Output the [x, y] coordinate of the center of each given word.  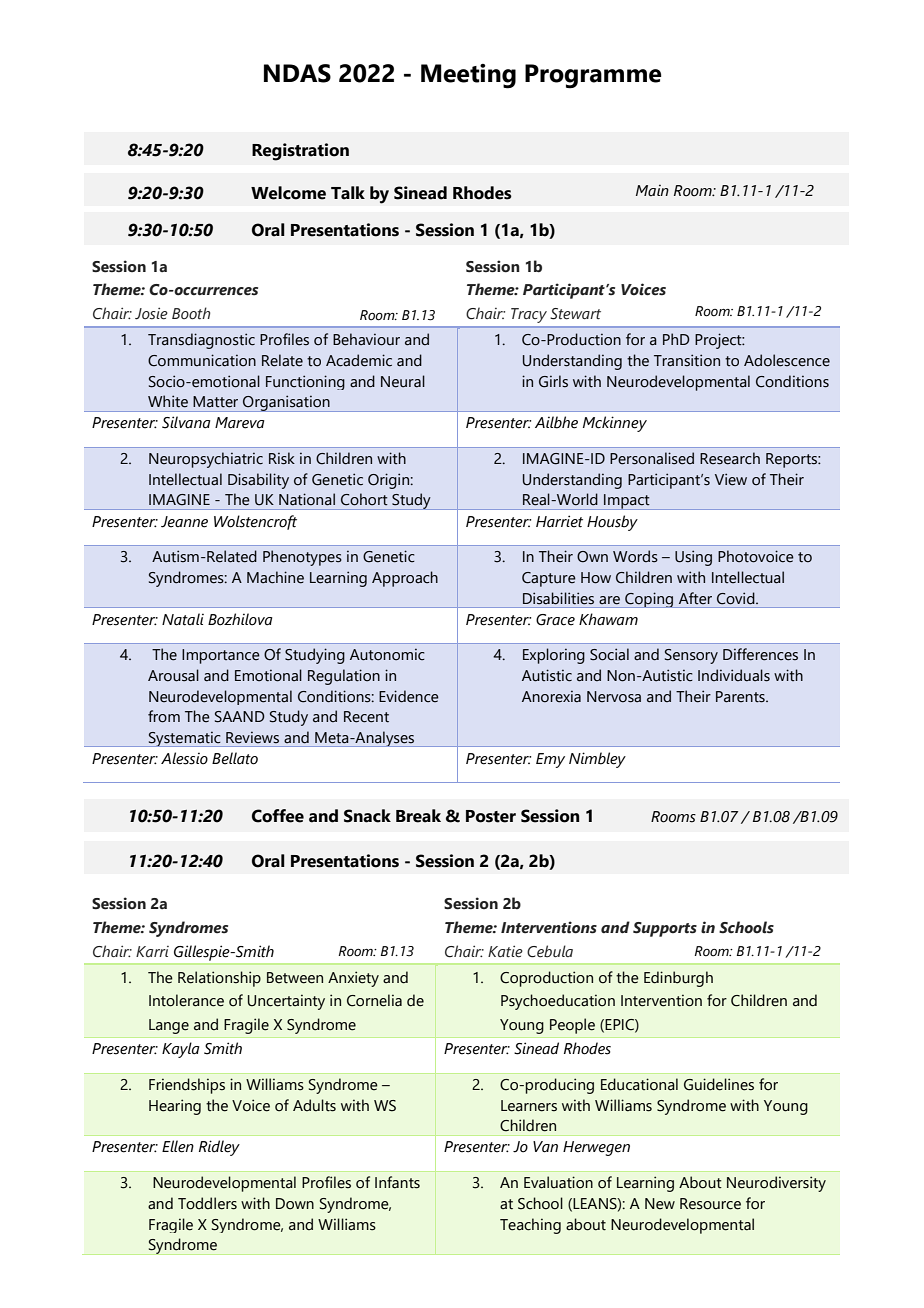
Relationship [219, 979]
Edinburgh [678, 979]
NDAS [297, 73]
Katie [505, 951]
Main [652, 190]
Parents [741, 697]
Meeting [468, 76]
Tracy [529, 315]
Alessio [184, 758]
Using [693, 558]
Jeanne [184, 522]
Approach [405, 579]
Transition [687, 360]
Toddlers [207, 1203]
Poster [491, 816]
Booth [191, 313]
